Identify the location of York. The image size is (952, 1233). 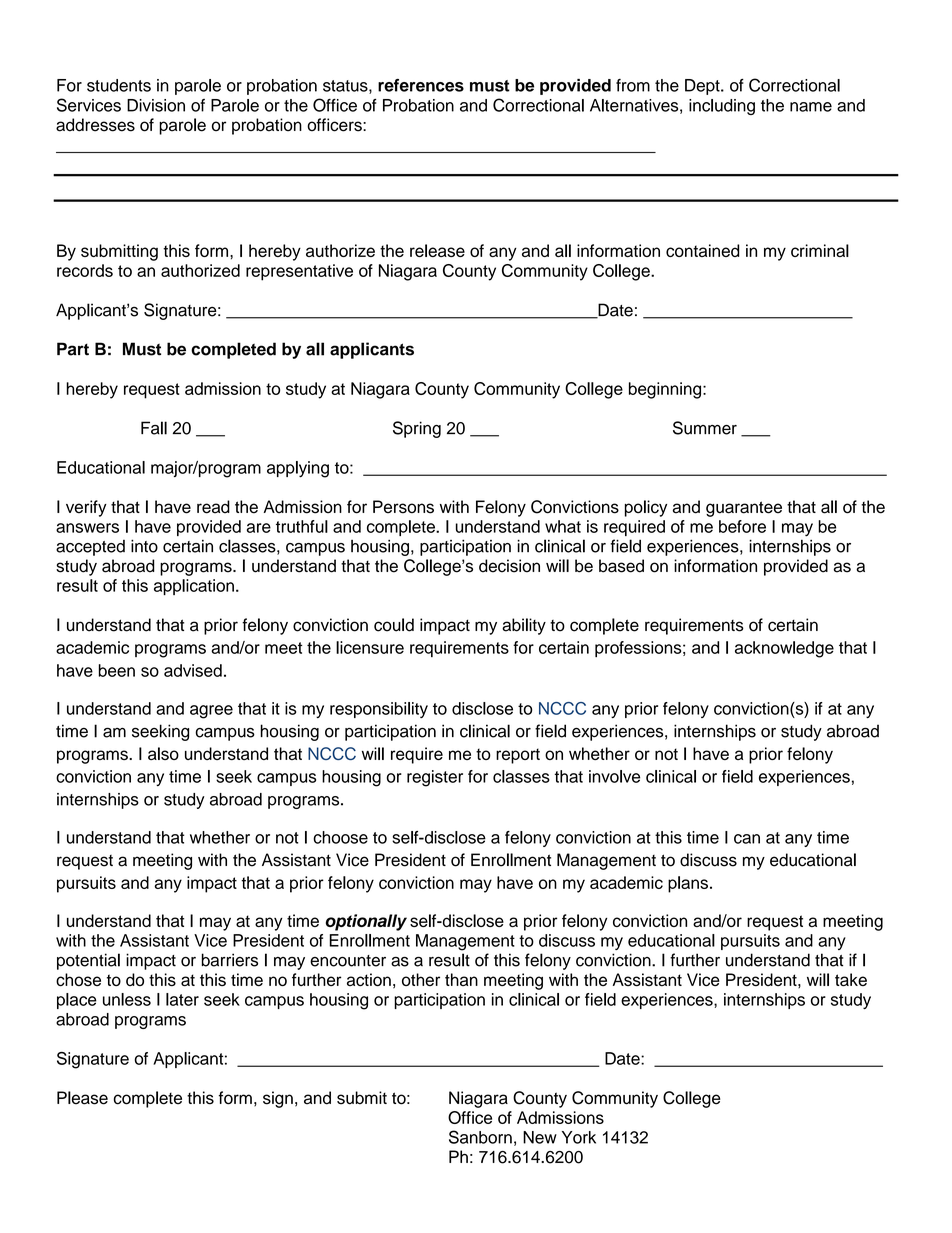
(579, 1137).
